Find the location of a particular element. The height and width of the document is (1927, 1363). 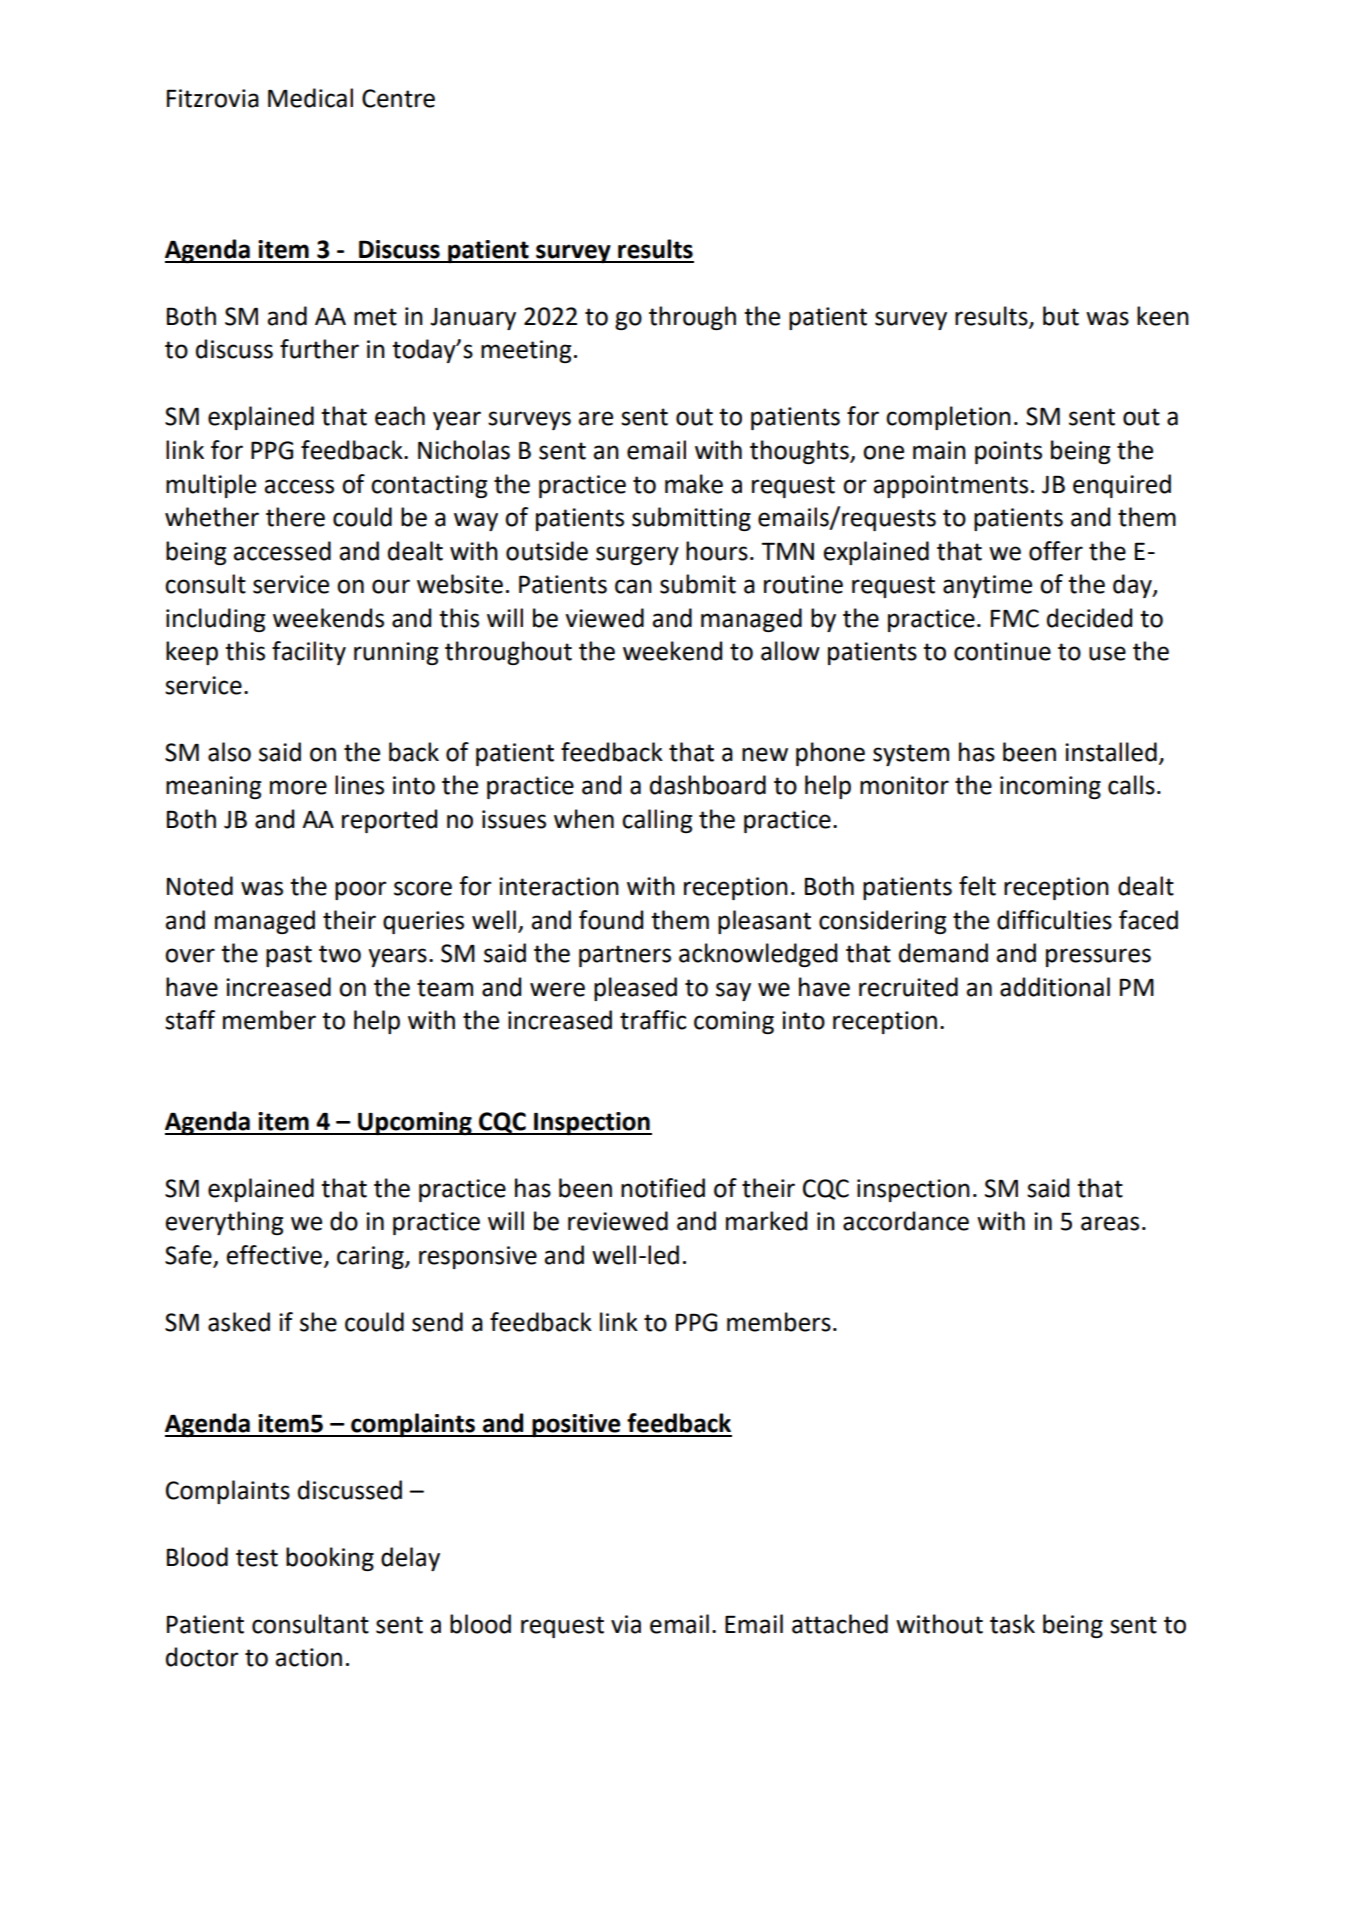

but is located at coordinates (1061, 316).
